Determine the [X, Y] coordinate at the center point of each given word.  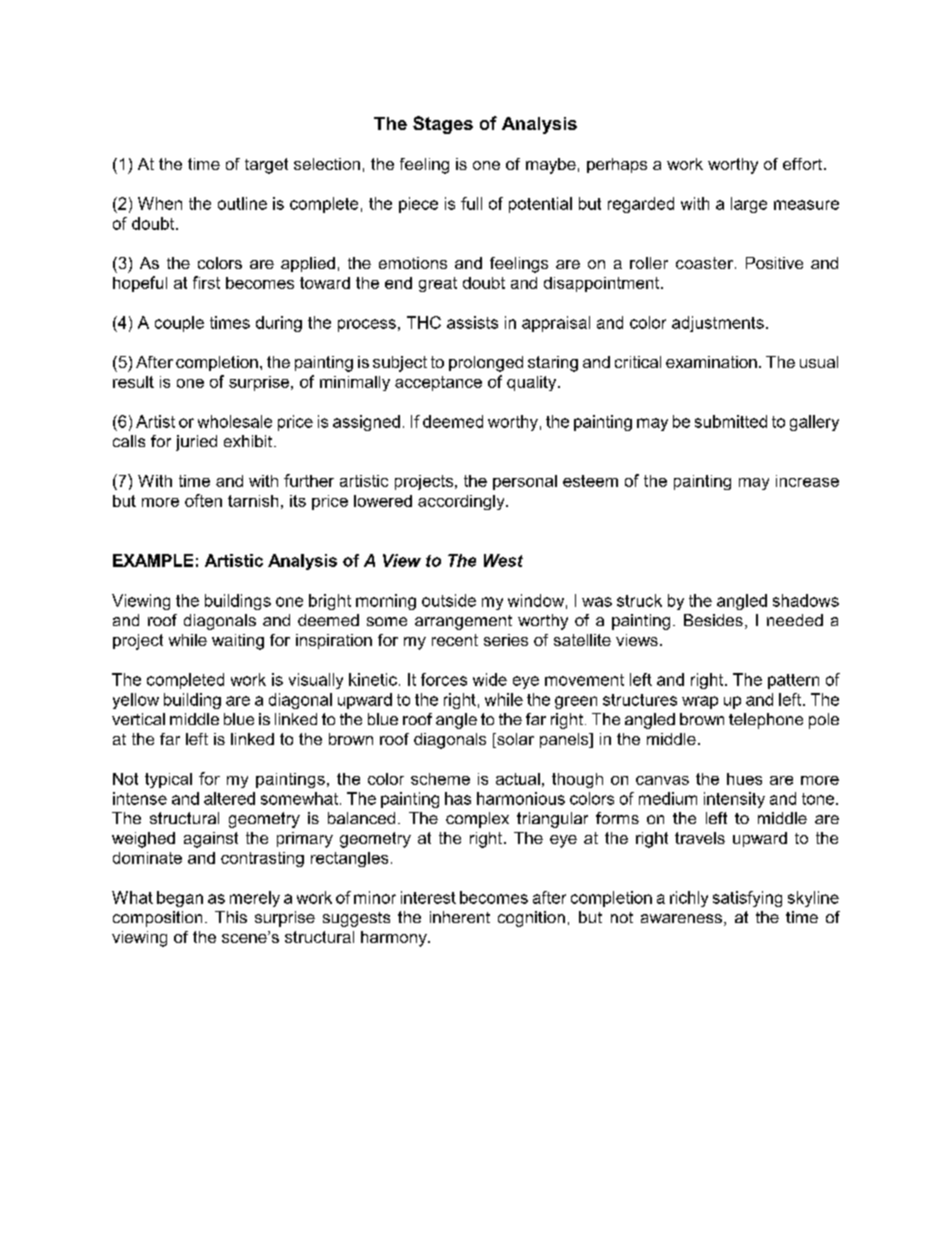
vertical [138, 719]
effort [804, 164]
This [231, 917]
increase [807, 481]
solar [514, 740]
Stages [443, 125]
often [203, 500]
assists [472, 322]
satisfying [747, 899]
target [266, 166]
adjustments [718, 324]
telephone [766, 721]
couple [179, 324]
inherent [460, 917]
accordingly [462, 502]
